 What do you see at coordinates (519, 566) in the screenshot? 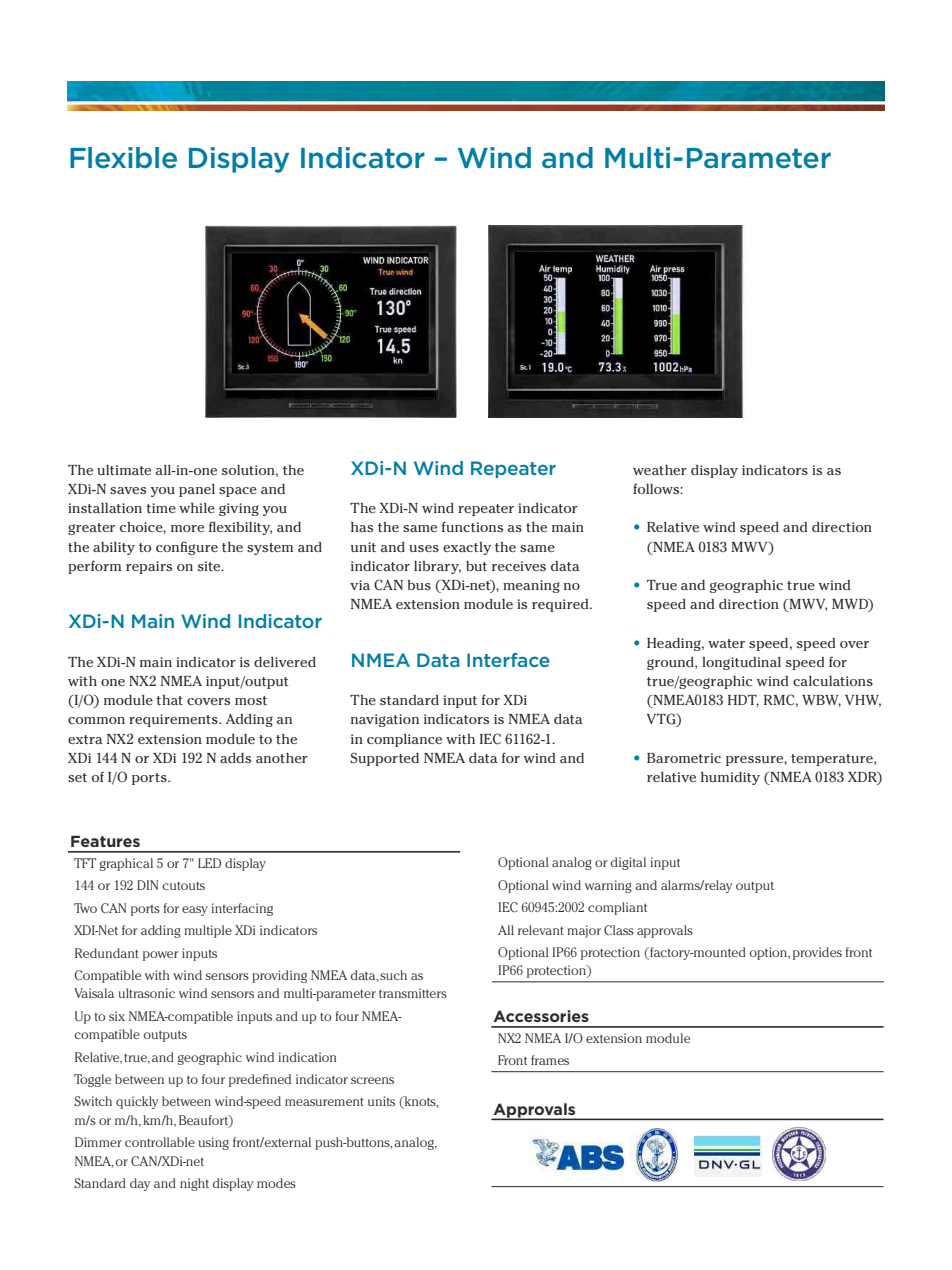
I see `receives` at bounding box center [519, 566].
